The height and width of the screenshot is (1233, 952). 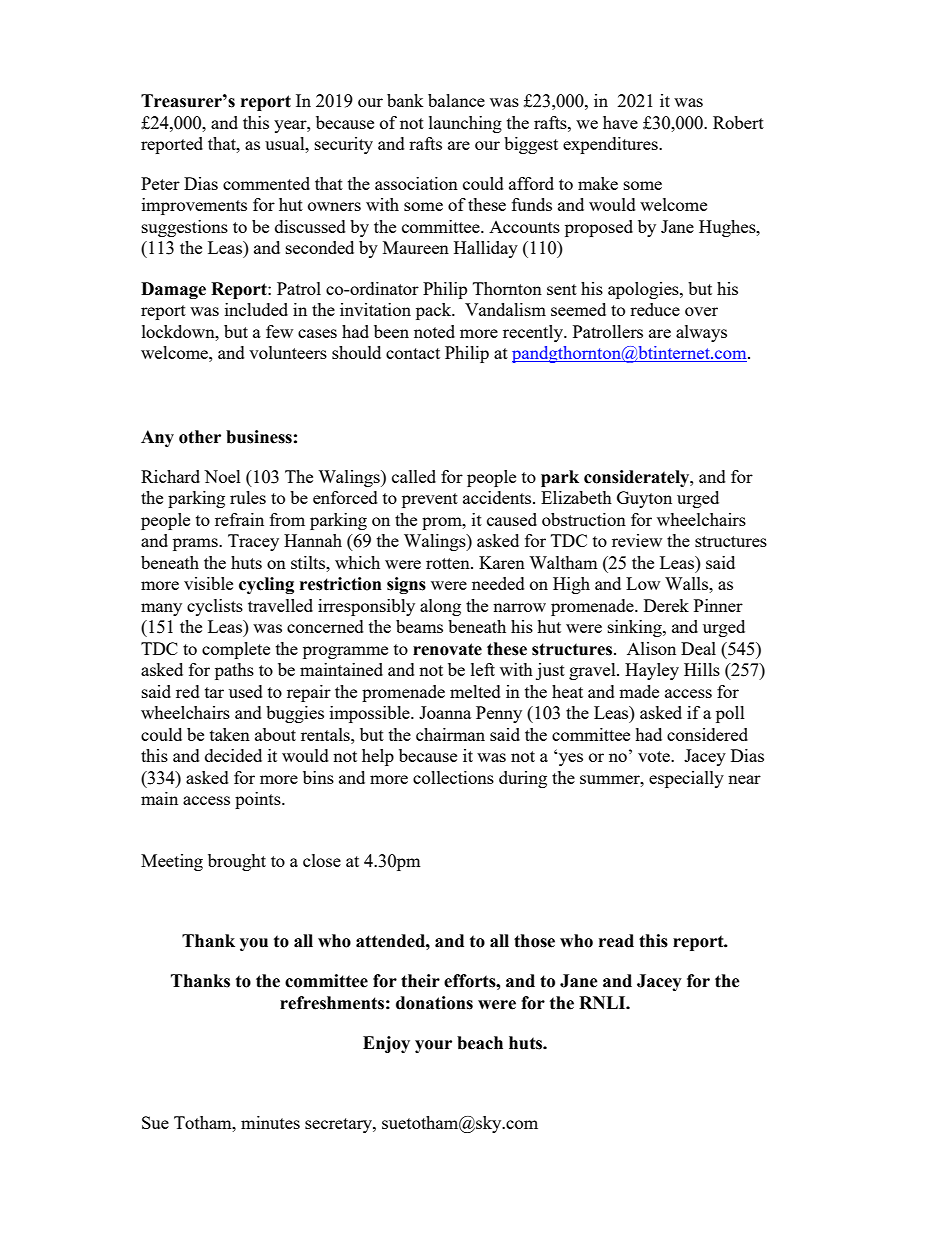 What do you see at coordinates (270, 1122) in the screenshot?
I see `minutes` at bounding box center [270, 1122].
